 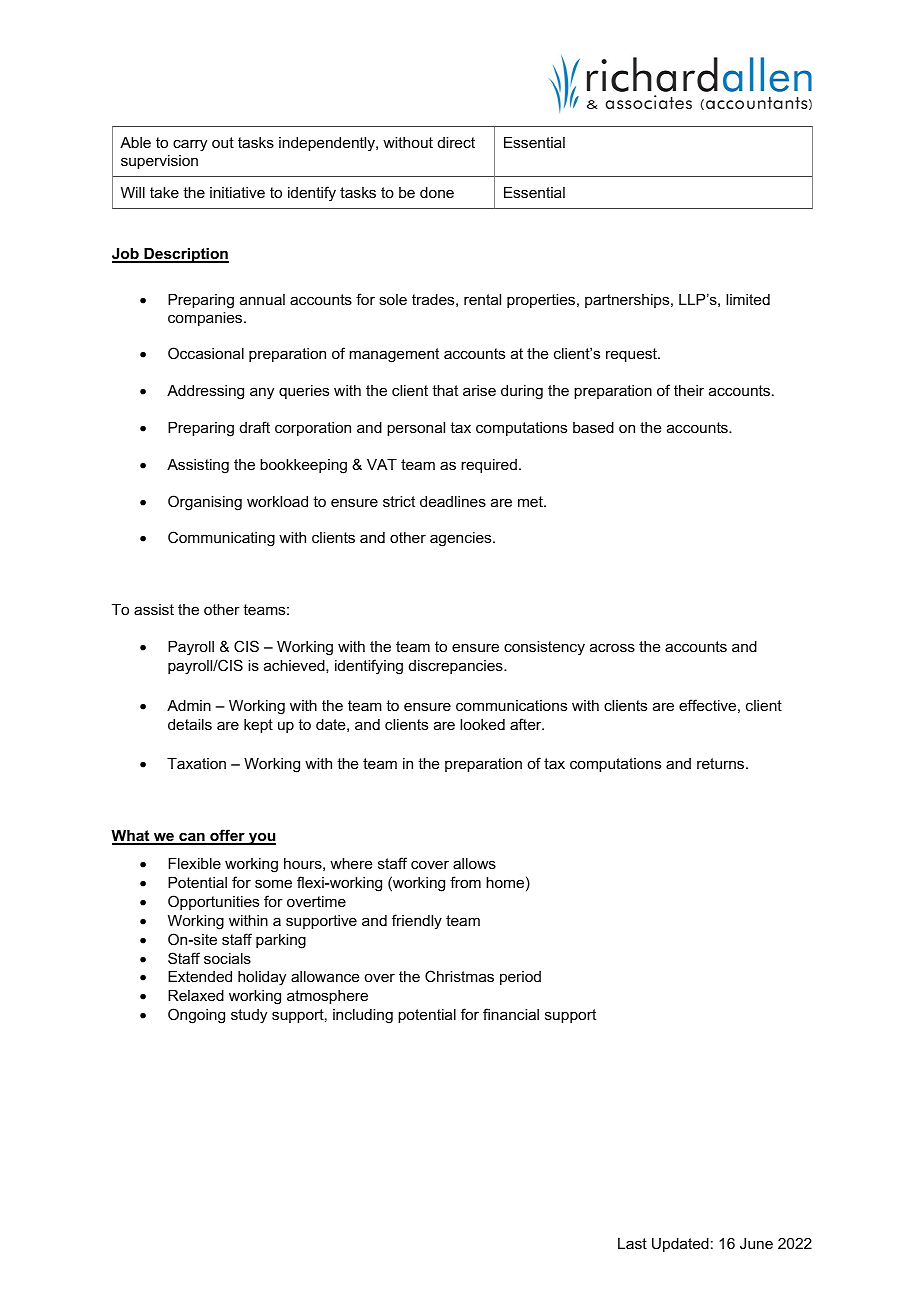 What do you see at coordinates (756, 1243) in the screenshot?
I see `June` at bounding box center [756, 1243].
